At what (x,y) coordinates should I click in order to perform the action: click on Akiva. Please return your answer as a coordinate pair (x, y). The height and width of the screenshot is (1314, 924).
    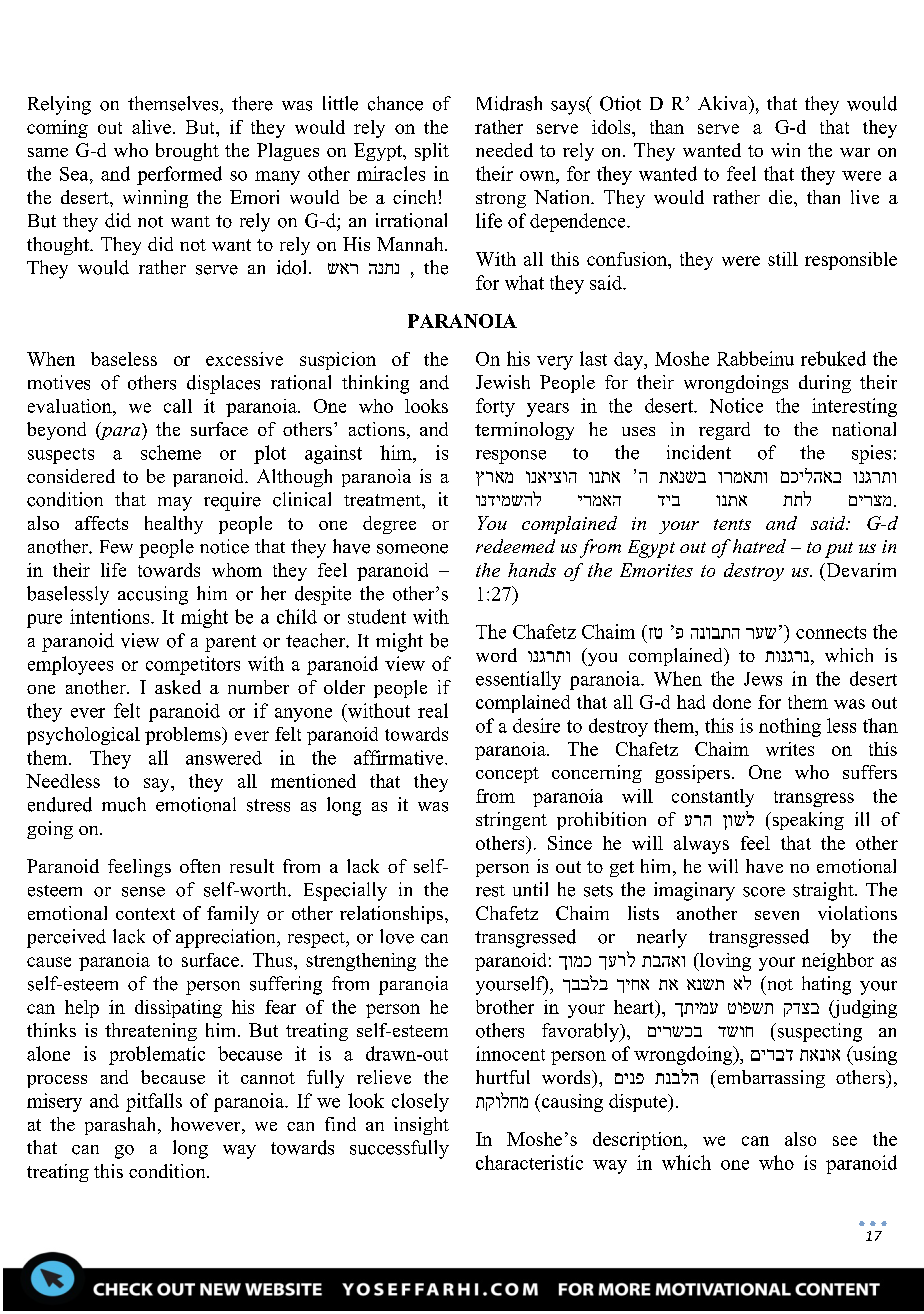
    Looking at the image, I should click on (724, 103).
